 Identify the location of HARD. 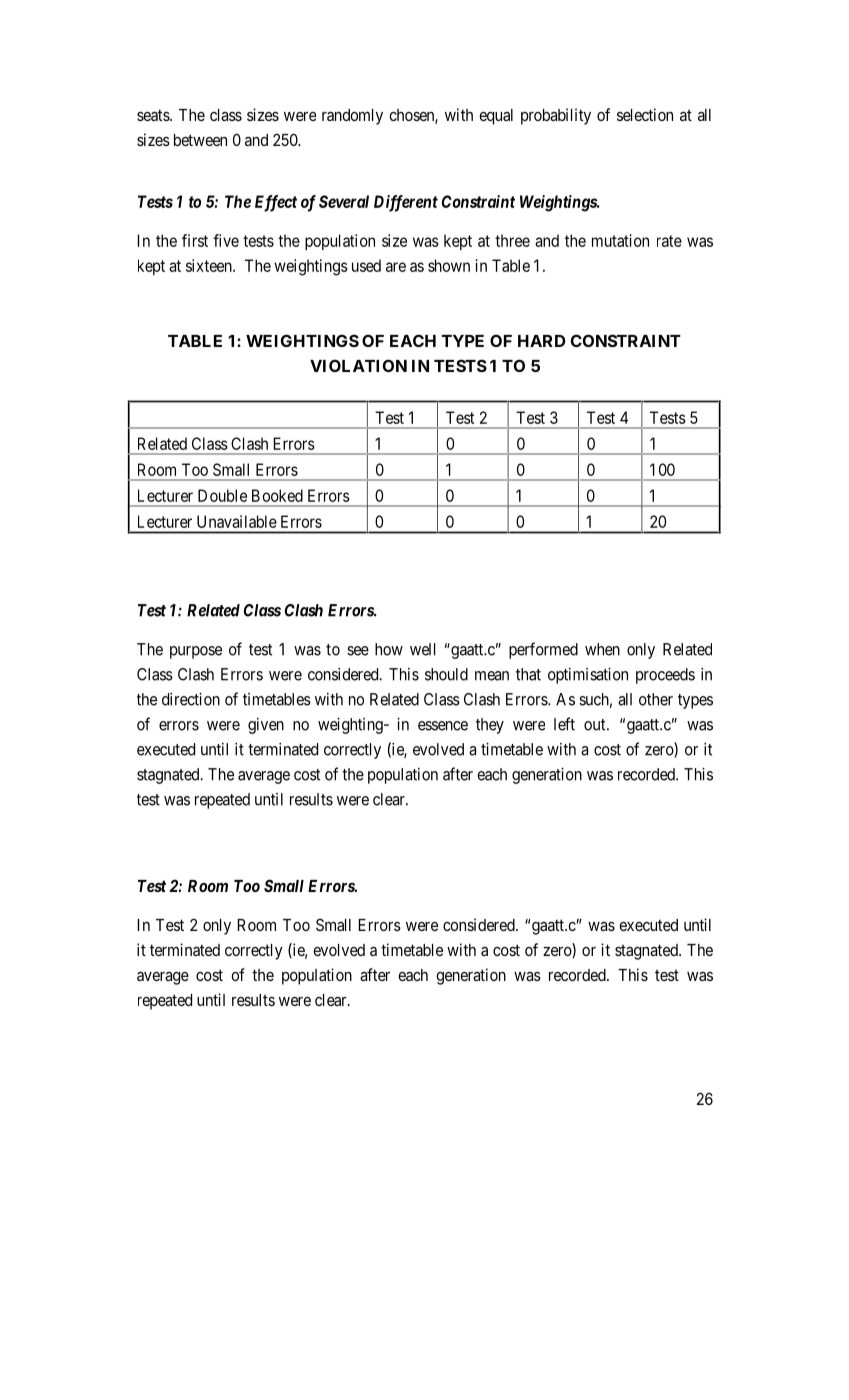
(541, 341).
